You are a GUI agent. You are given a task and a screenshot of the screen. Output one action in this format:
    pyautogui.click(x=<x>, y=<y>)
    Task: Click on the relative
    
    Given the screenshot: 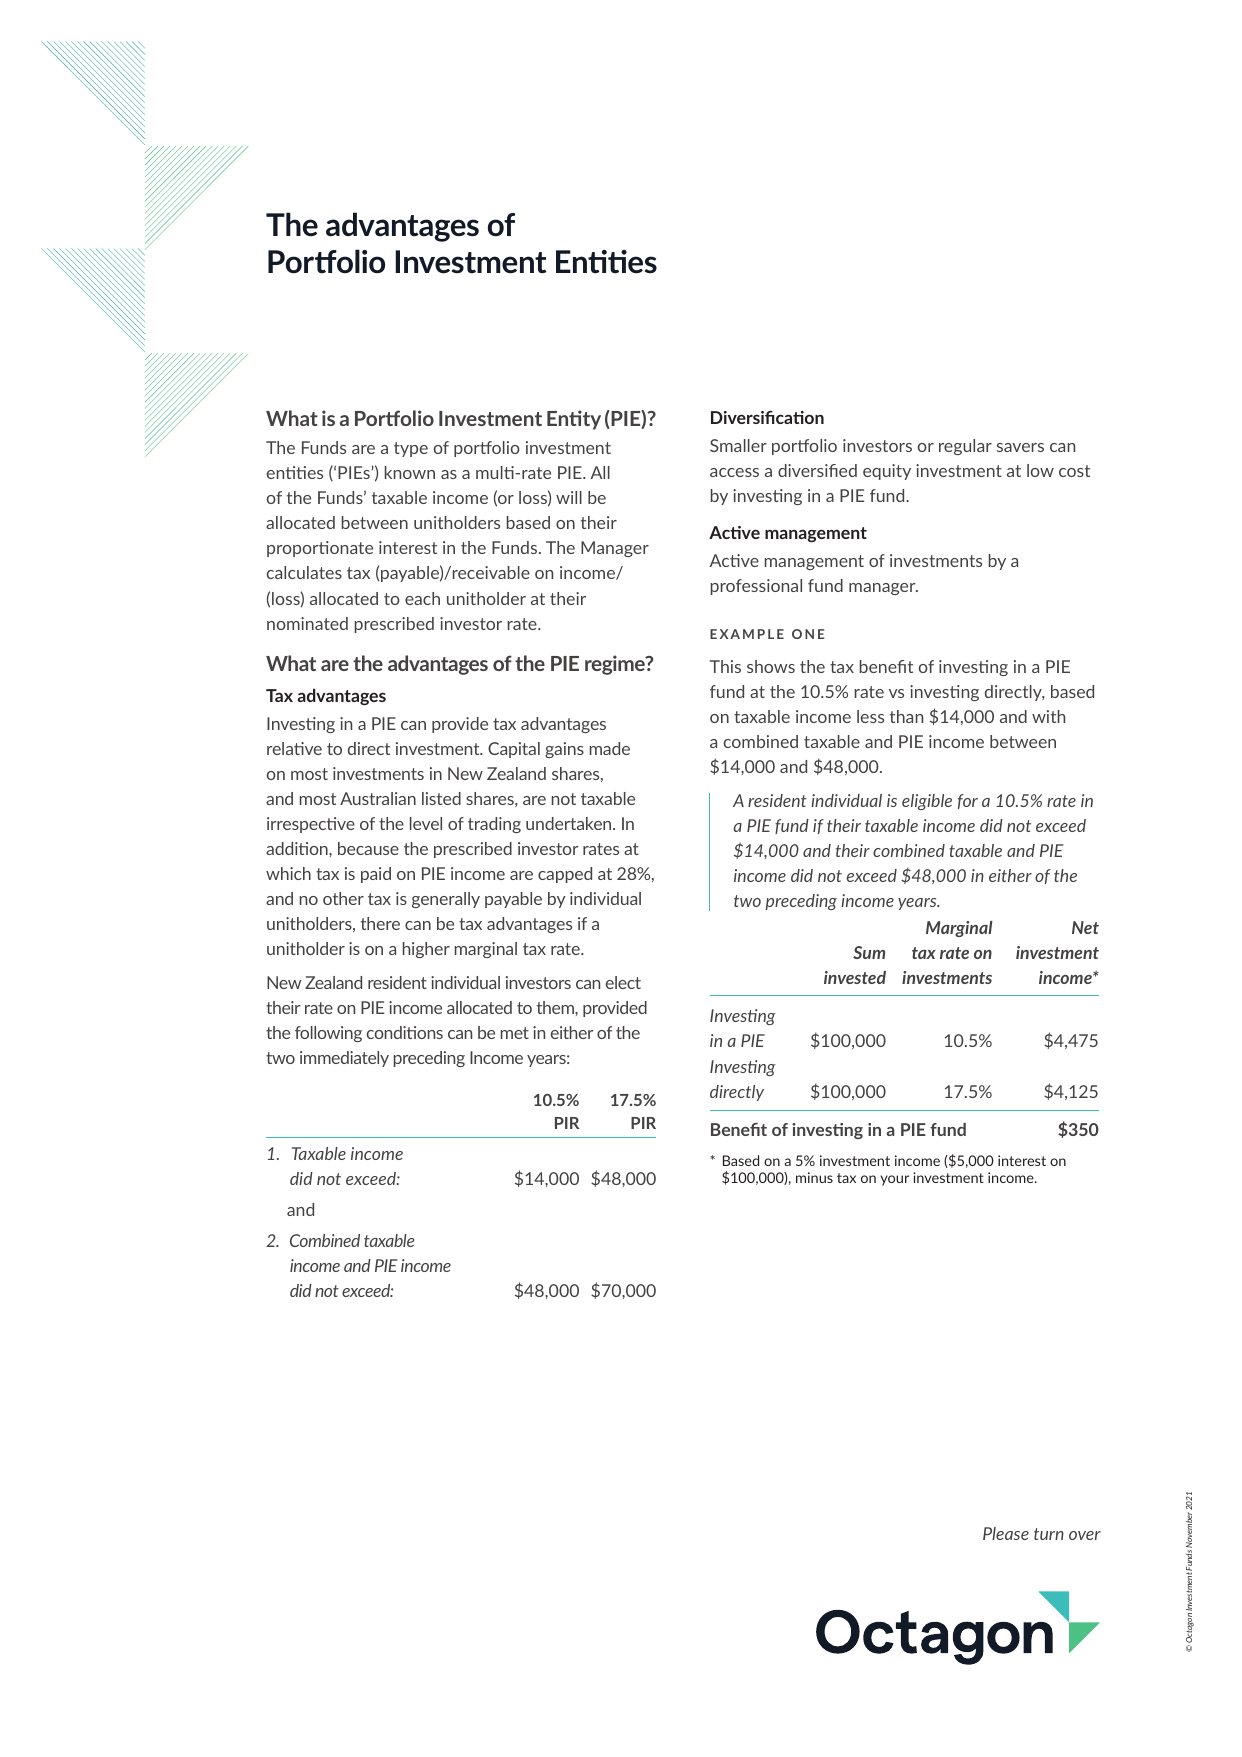 What is the action you would take?
    pyautogui.click(x=294, y=748)
